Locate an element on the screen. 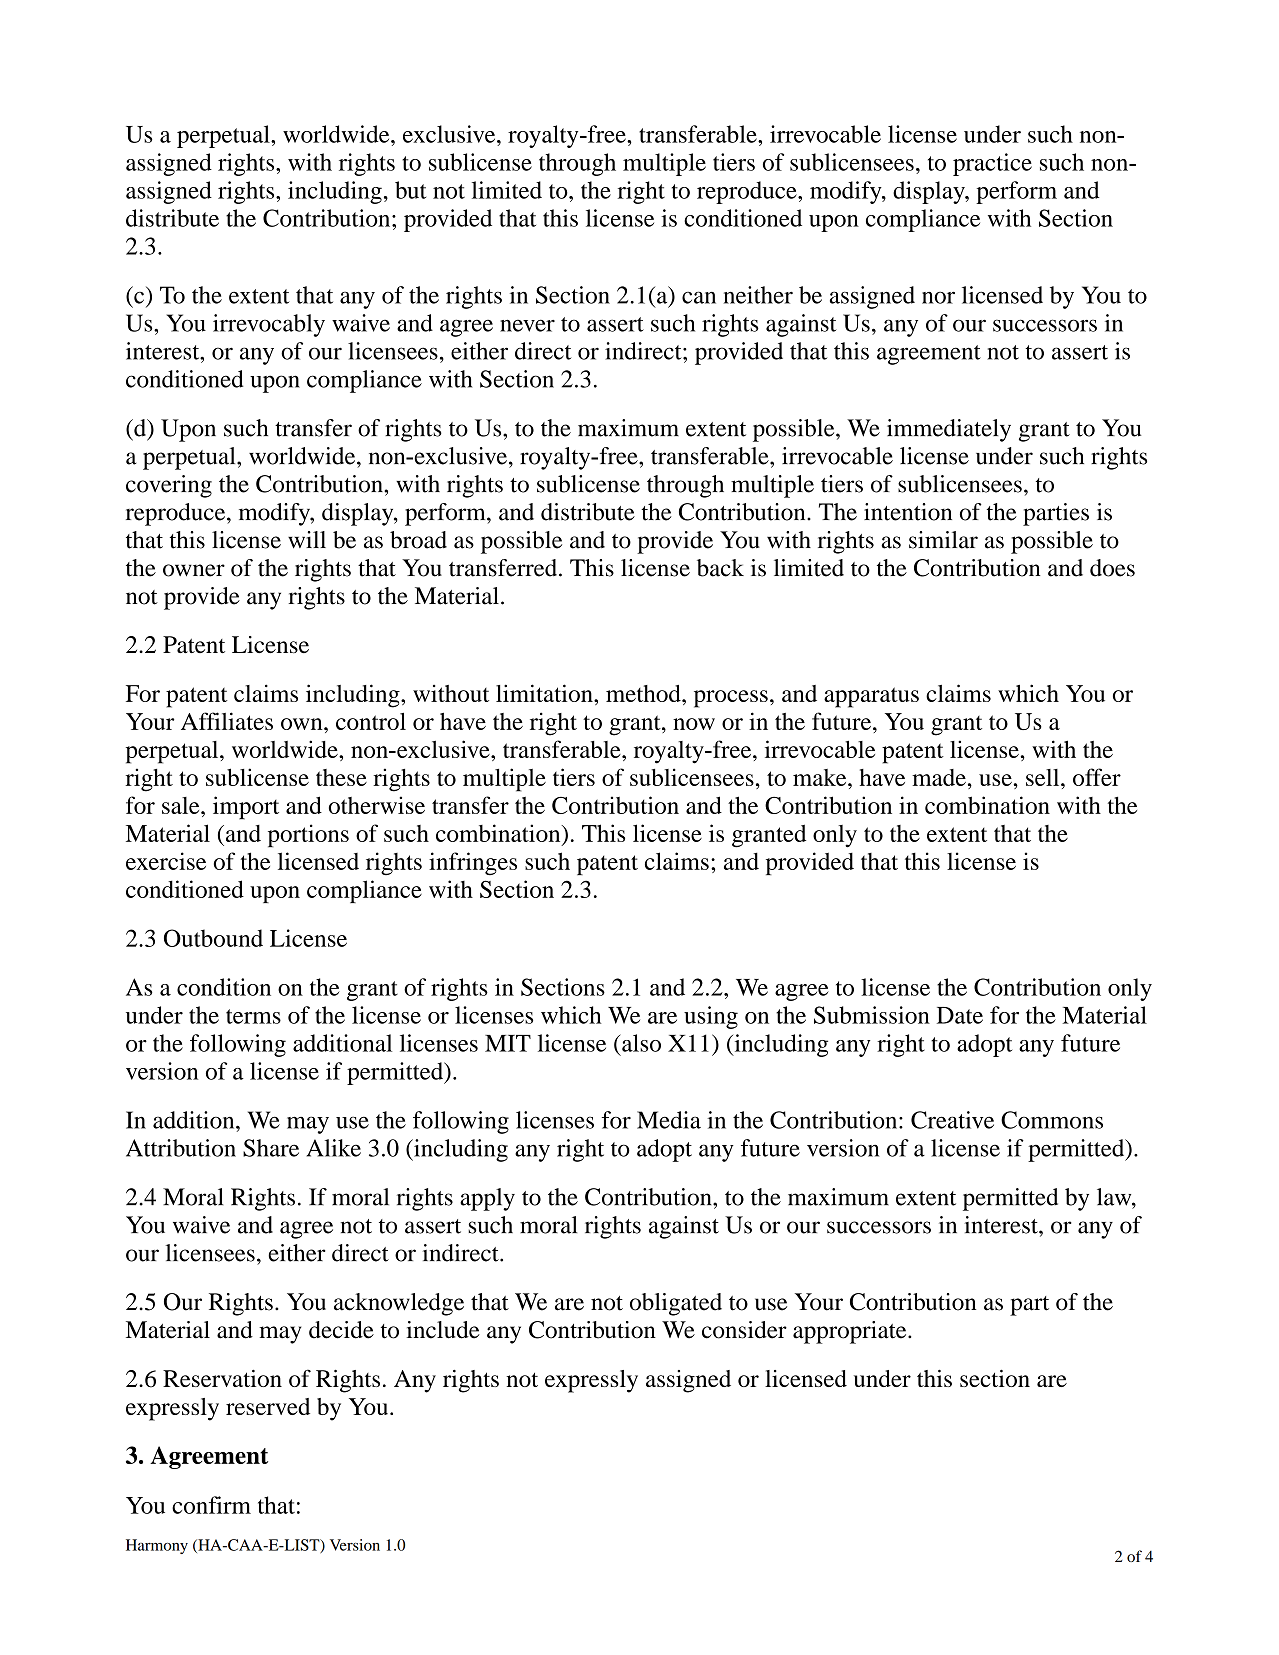 The image size is (1279, 1655). Affiliates is located at coordinates (227, 721).
